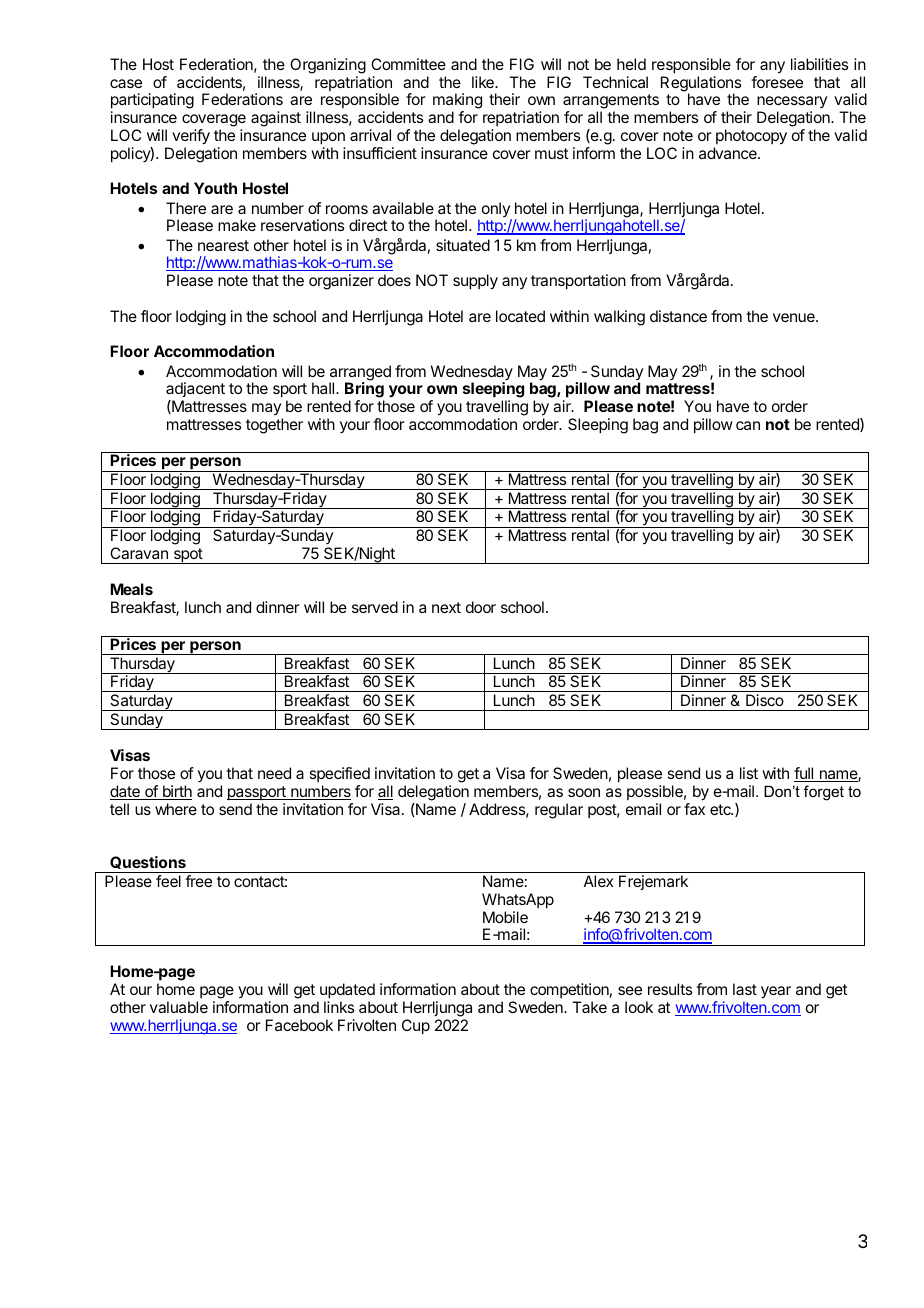 This screenshot has height=1308, width=924. Describe the element at coordinates (520, 316) in the screenshot. I see `located` at that location.
